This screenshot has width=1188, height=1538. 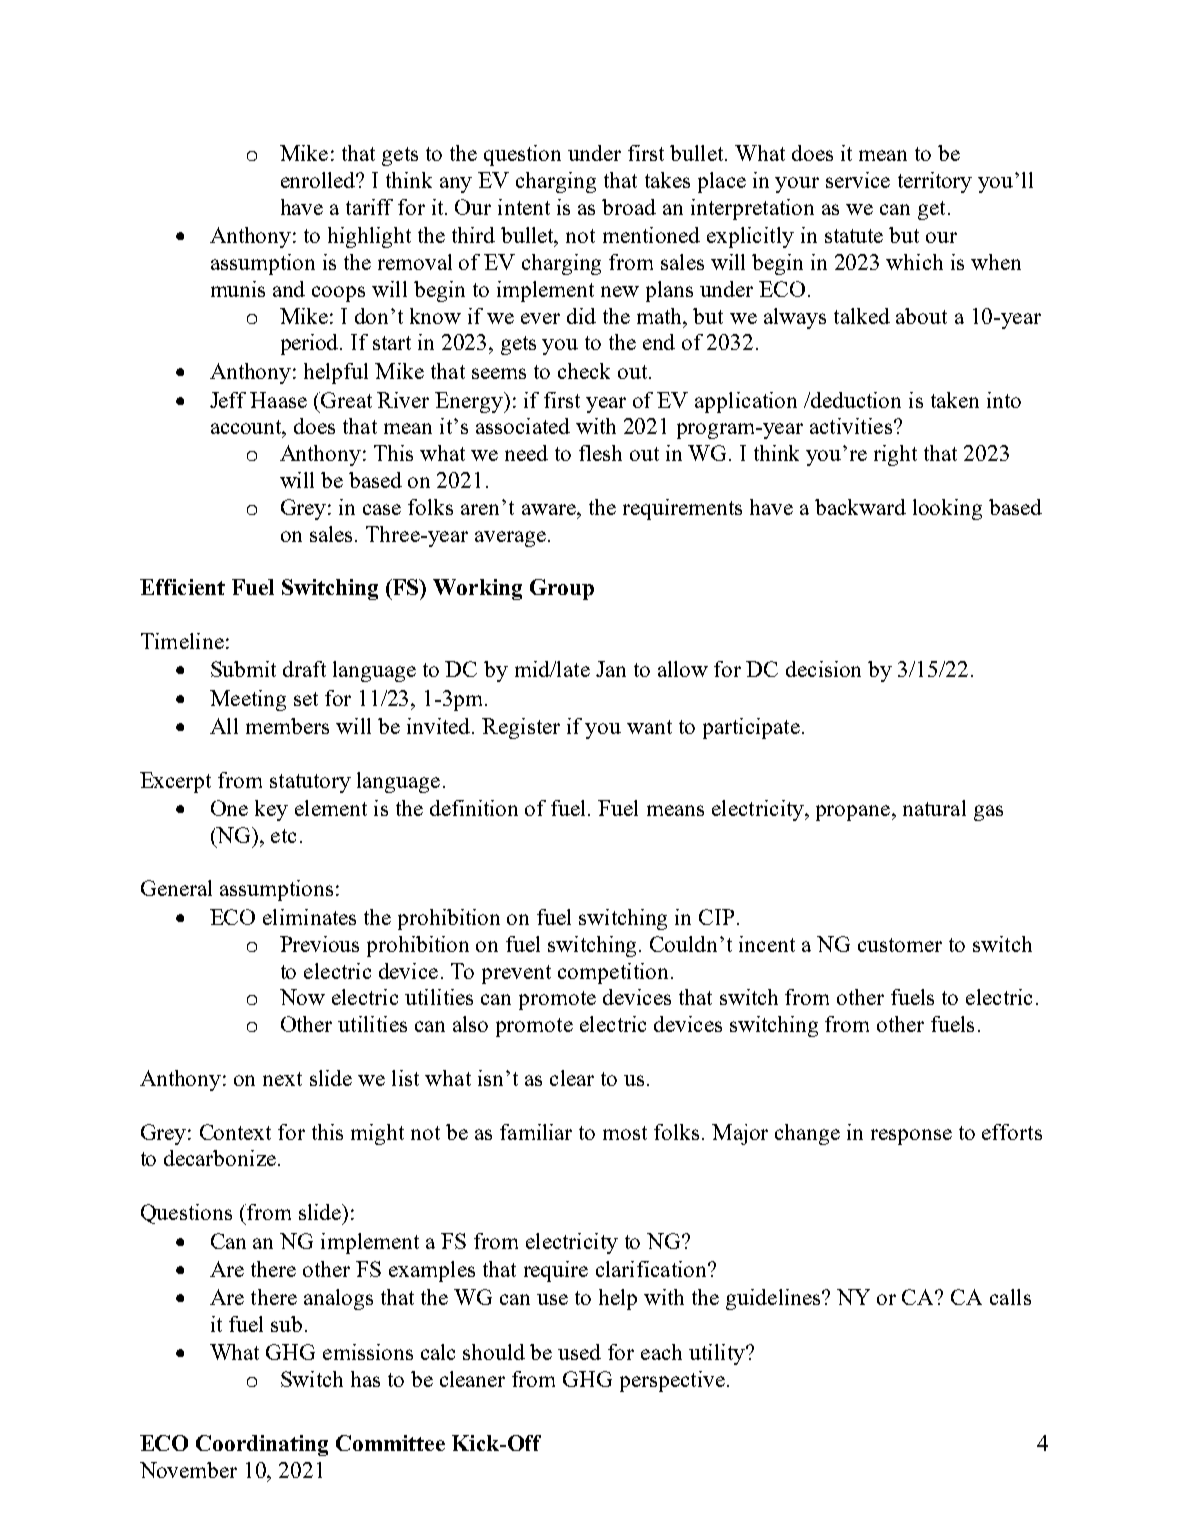 What do you see at coordinates (262, 1445) in the screenshot?
I see `Coordinating` at bounding box center [262, 1445].
